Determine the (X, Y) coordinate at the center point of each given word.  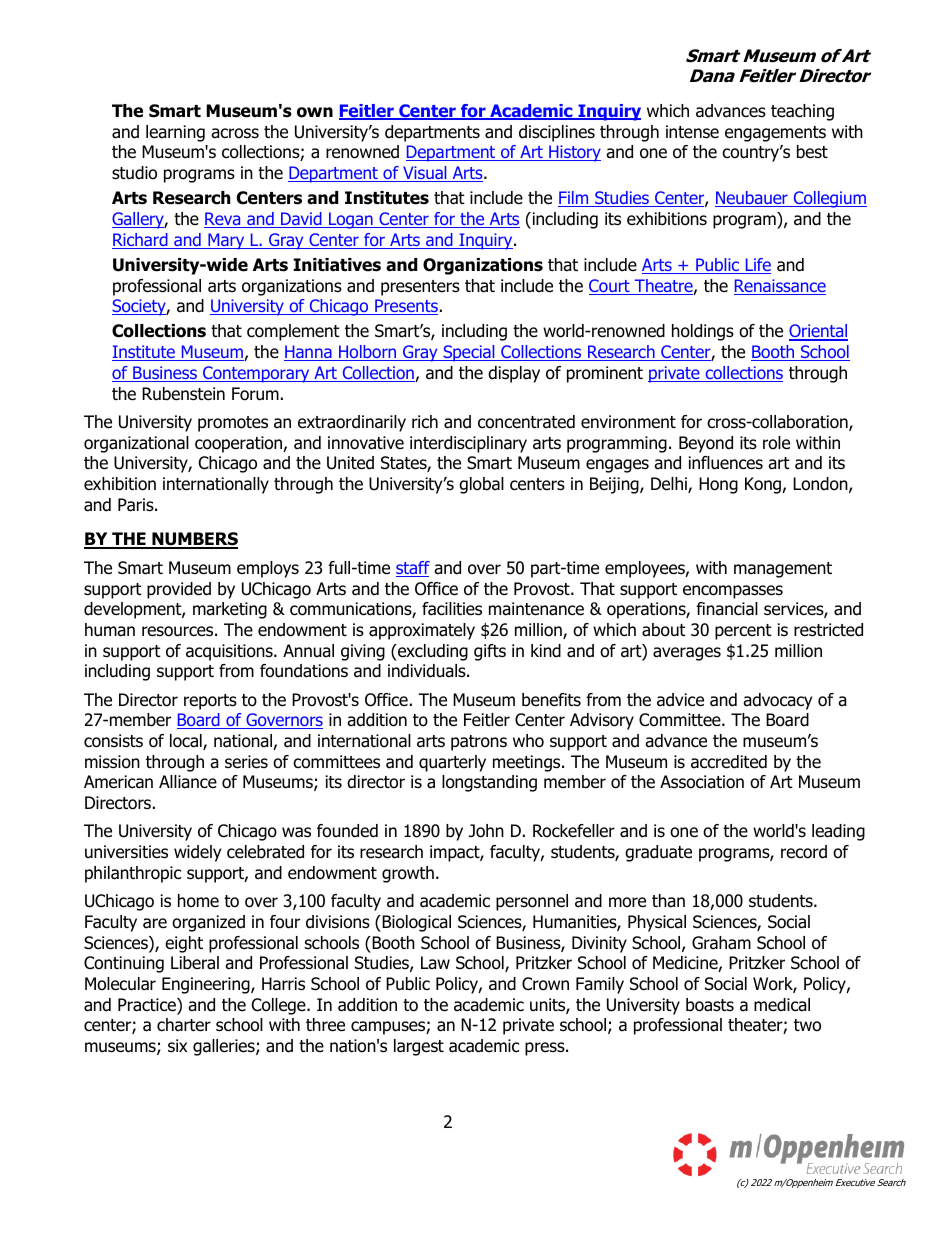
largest (419, 1047)
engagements (775, 134)
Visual (425, 174)
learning (175, 133)
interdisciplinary (468, 444)
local (187, 742)
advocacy (777, 701)
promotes (233, 424)
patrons (479, 743)
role (776, 443)
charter (184, 1025)
